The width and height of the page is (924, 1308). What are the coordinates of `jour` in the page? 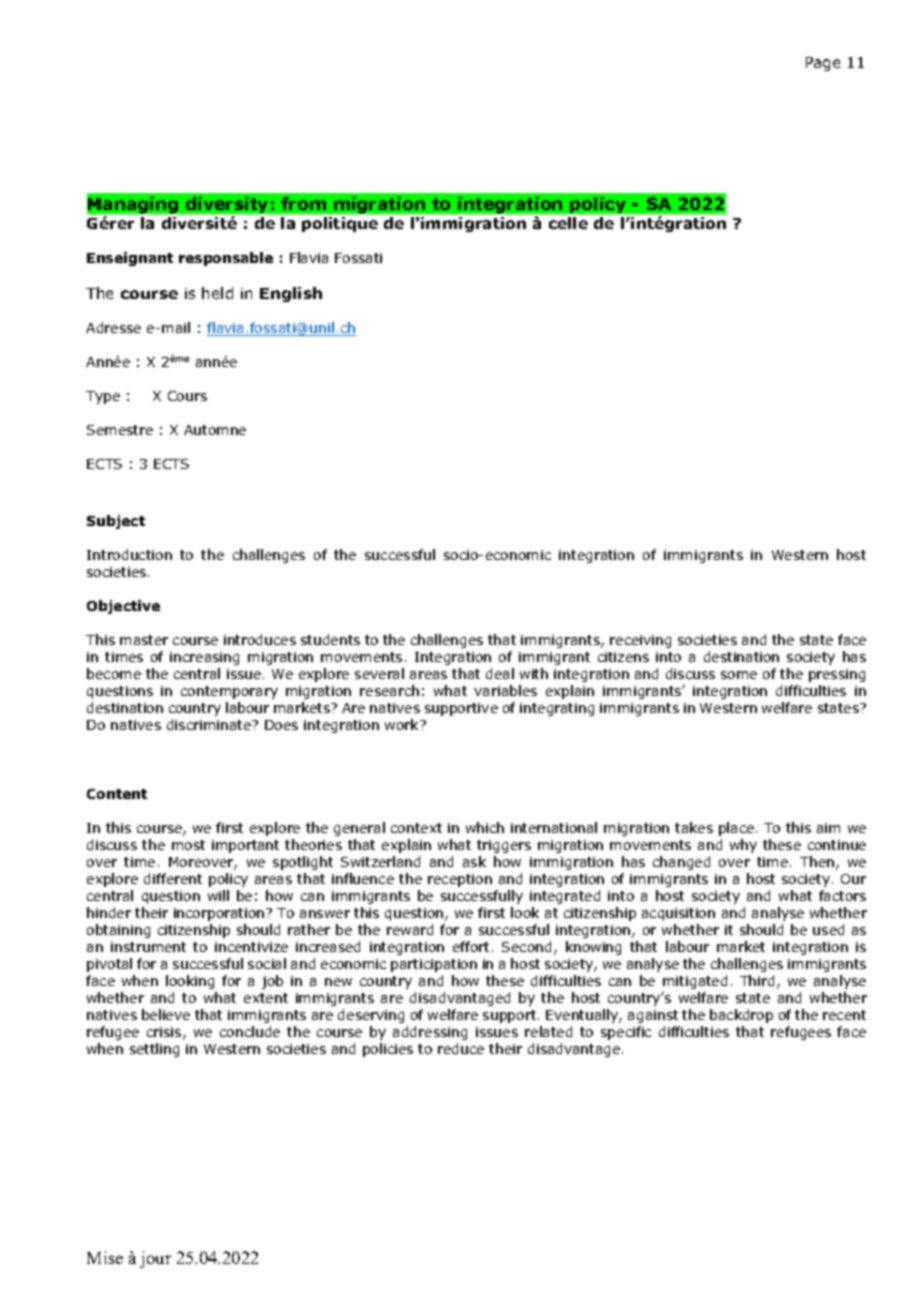 It's located at (155, 1259).
